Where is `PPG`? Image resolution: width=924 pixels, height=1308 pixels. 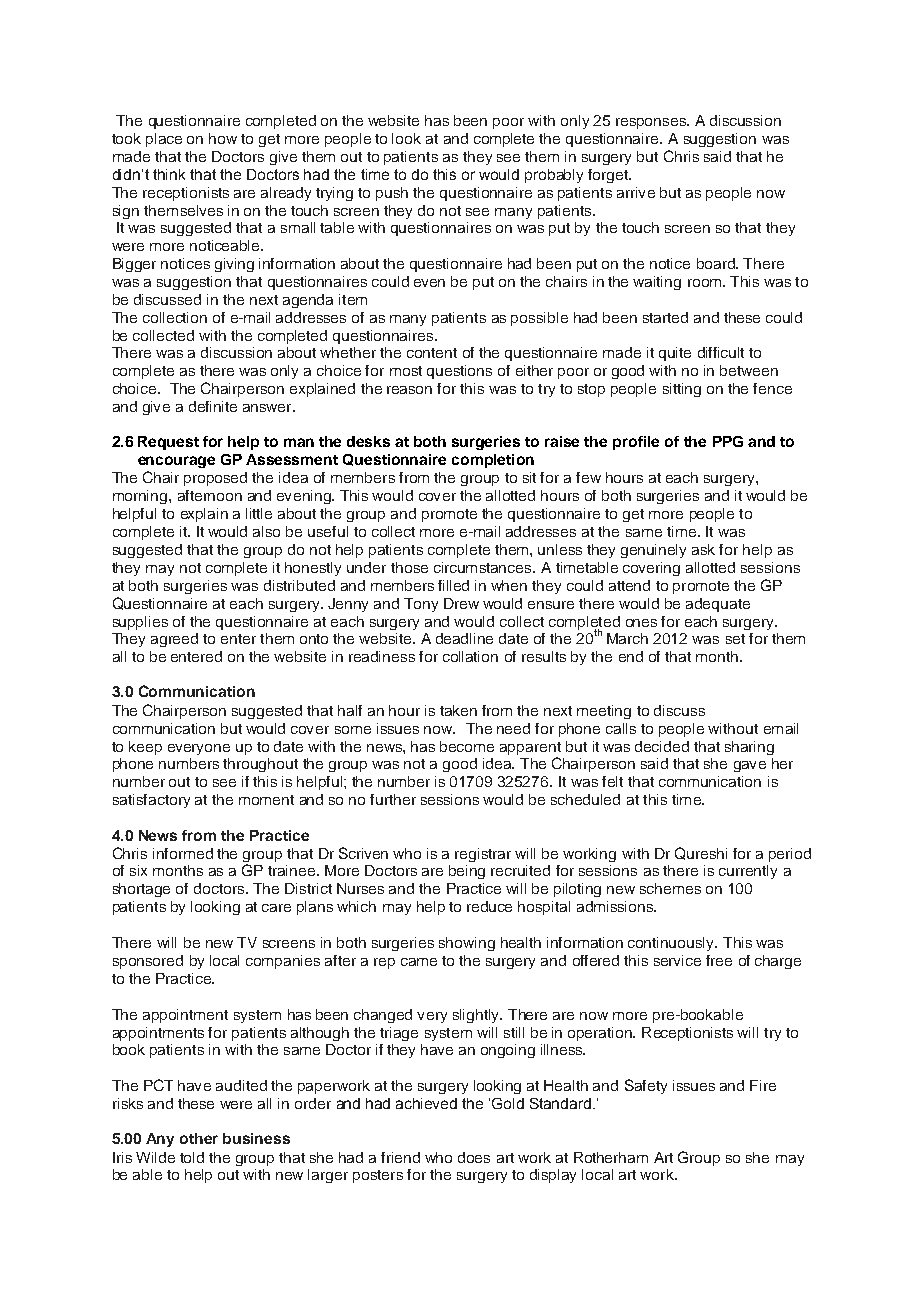
PPG is located at coordinates (728, 441).
